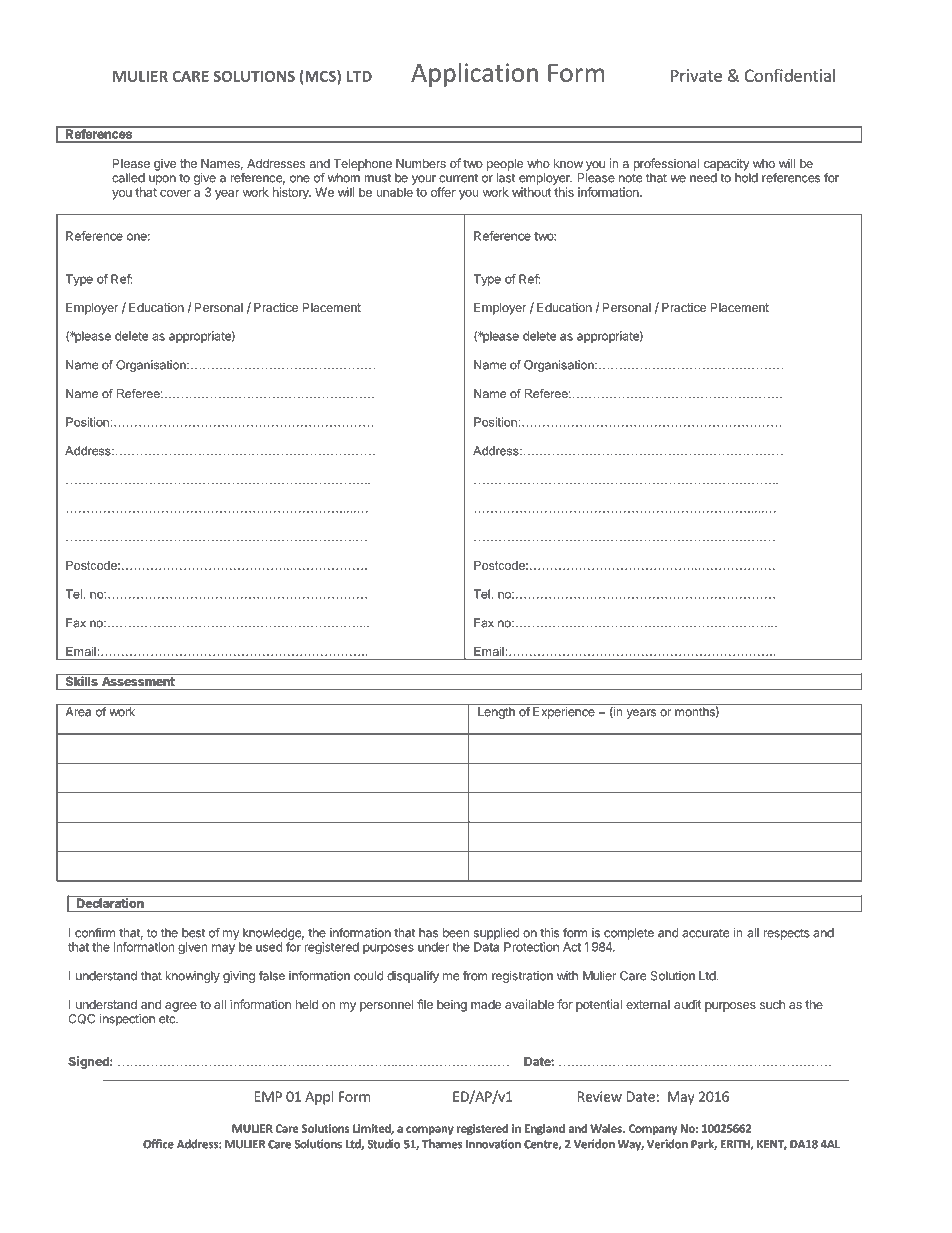 The width and height of the image is (952, 1233). I want to click on Office, so click(158, 1144).
